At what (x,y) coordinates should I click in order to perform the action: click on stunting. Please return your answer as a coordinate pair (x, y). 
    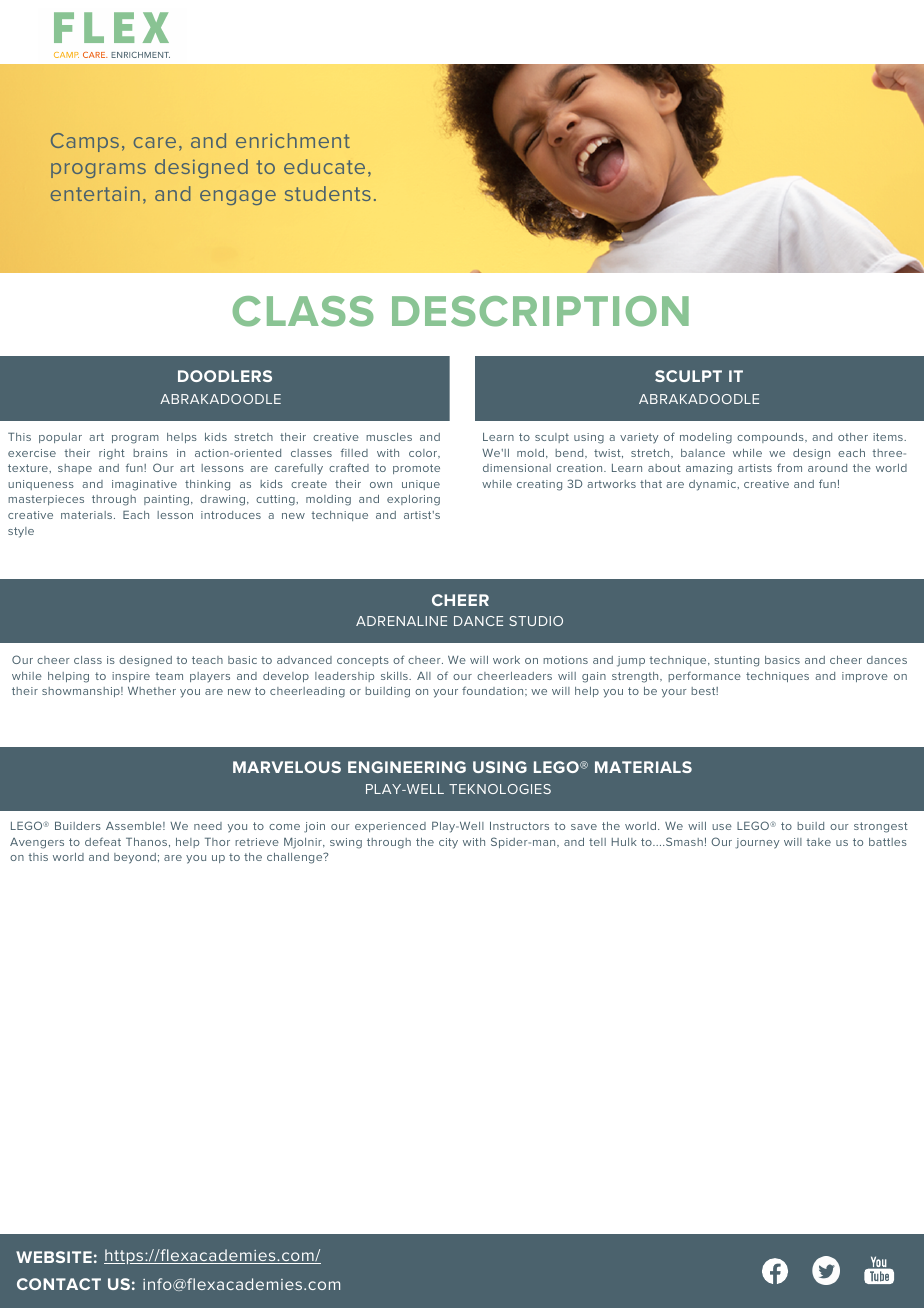
    Looking at the image, I should click on (736, 661).
